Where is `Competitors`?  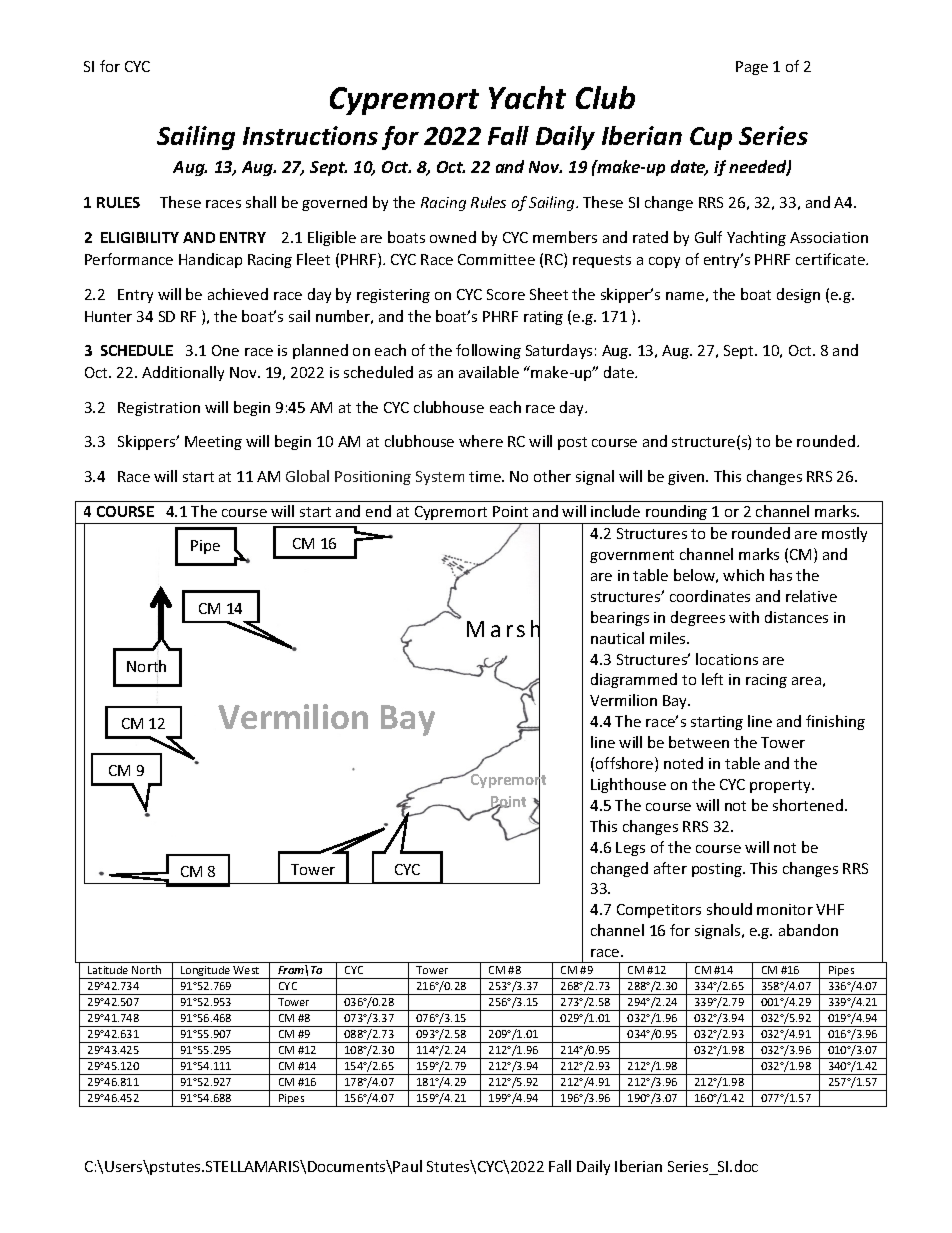
Competitors is located at coordinates (659, 911).
